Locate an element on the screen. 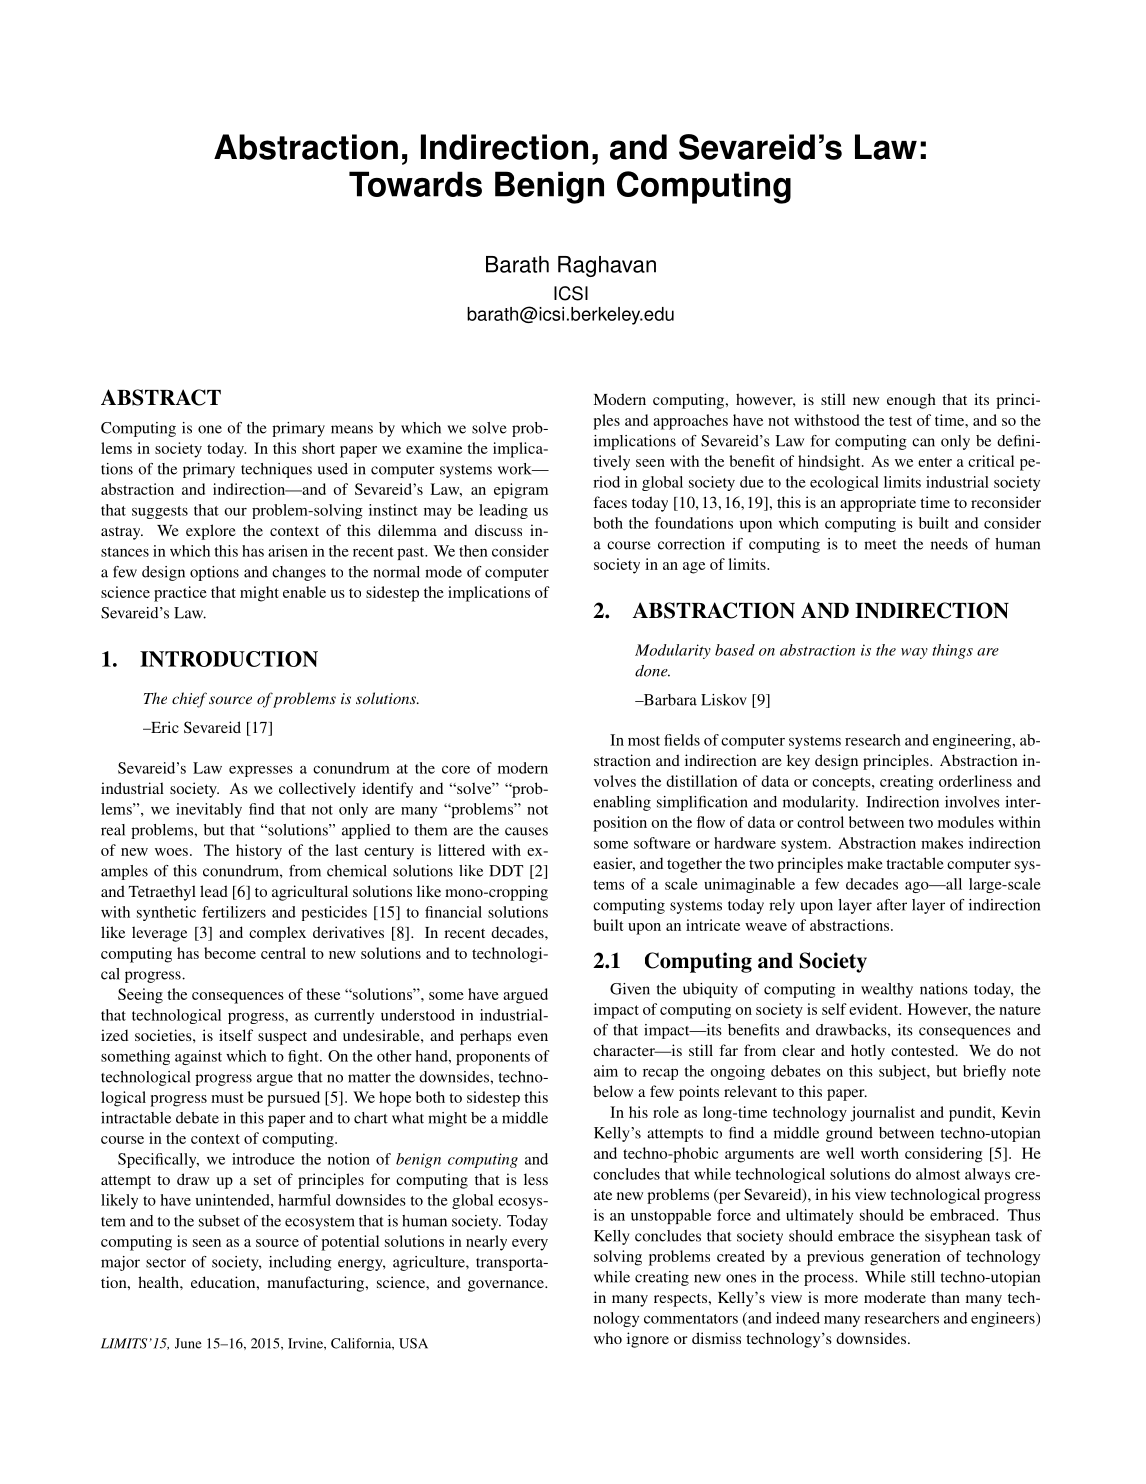 This screenshot has width=1146, height=1484. who is located at coordinates (608, 1338).
